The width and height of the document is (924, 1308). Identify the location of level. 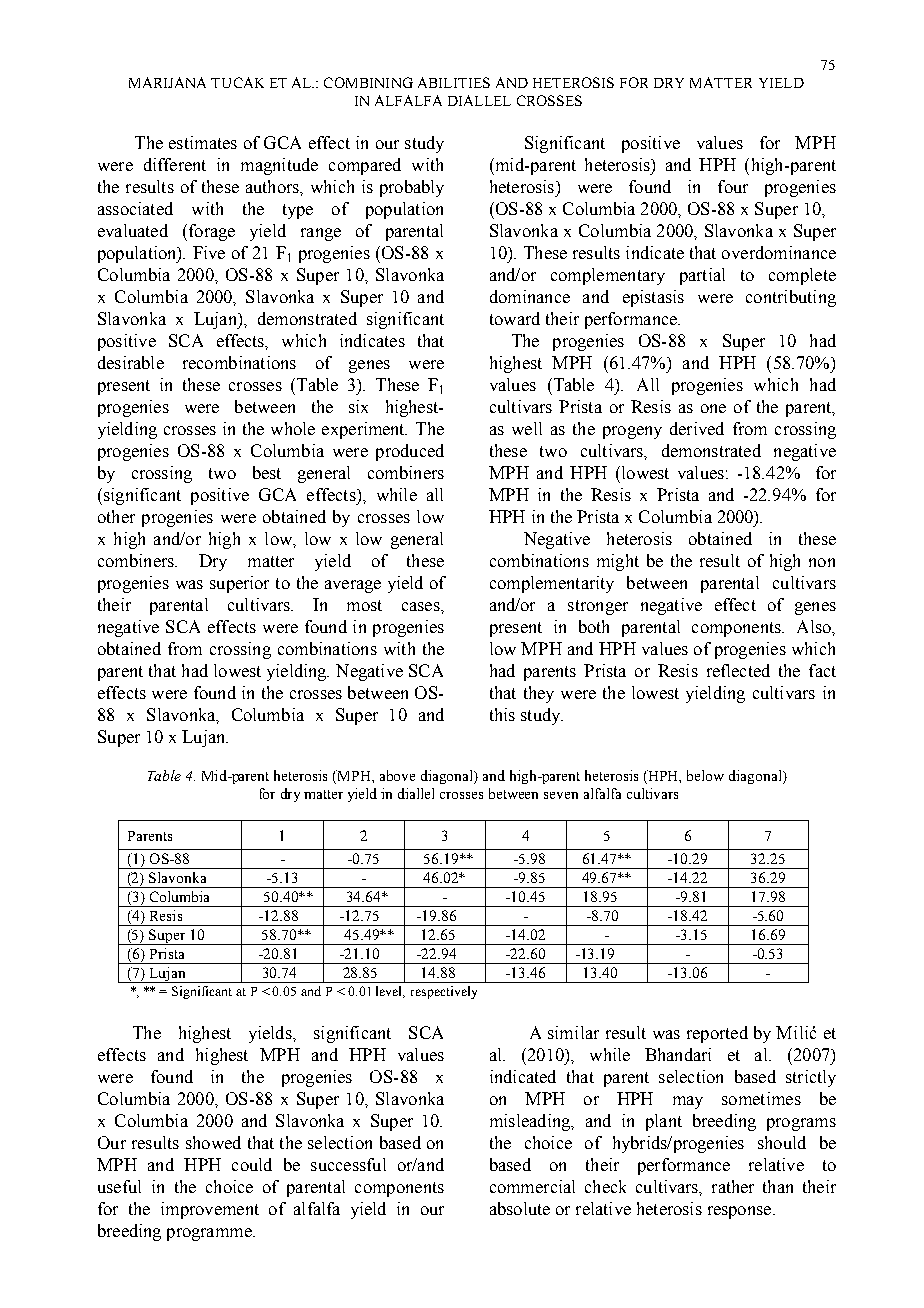
(390, 992).
